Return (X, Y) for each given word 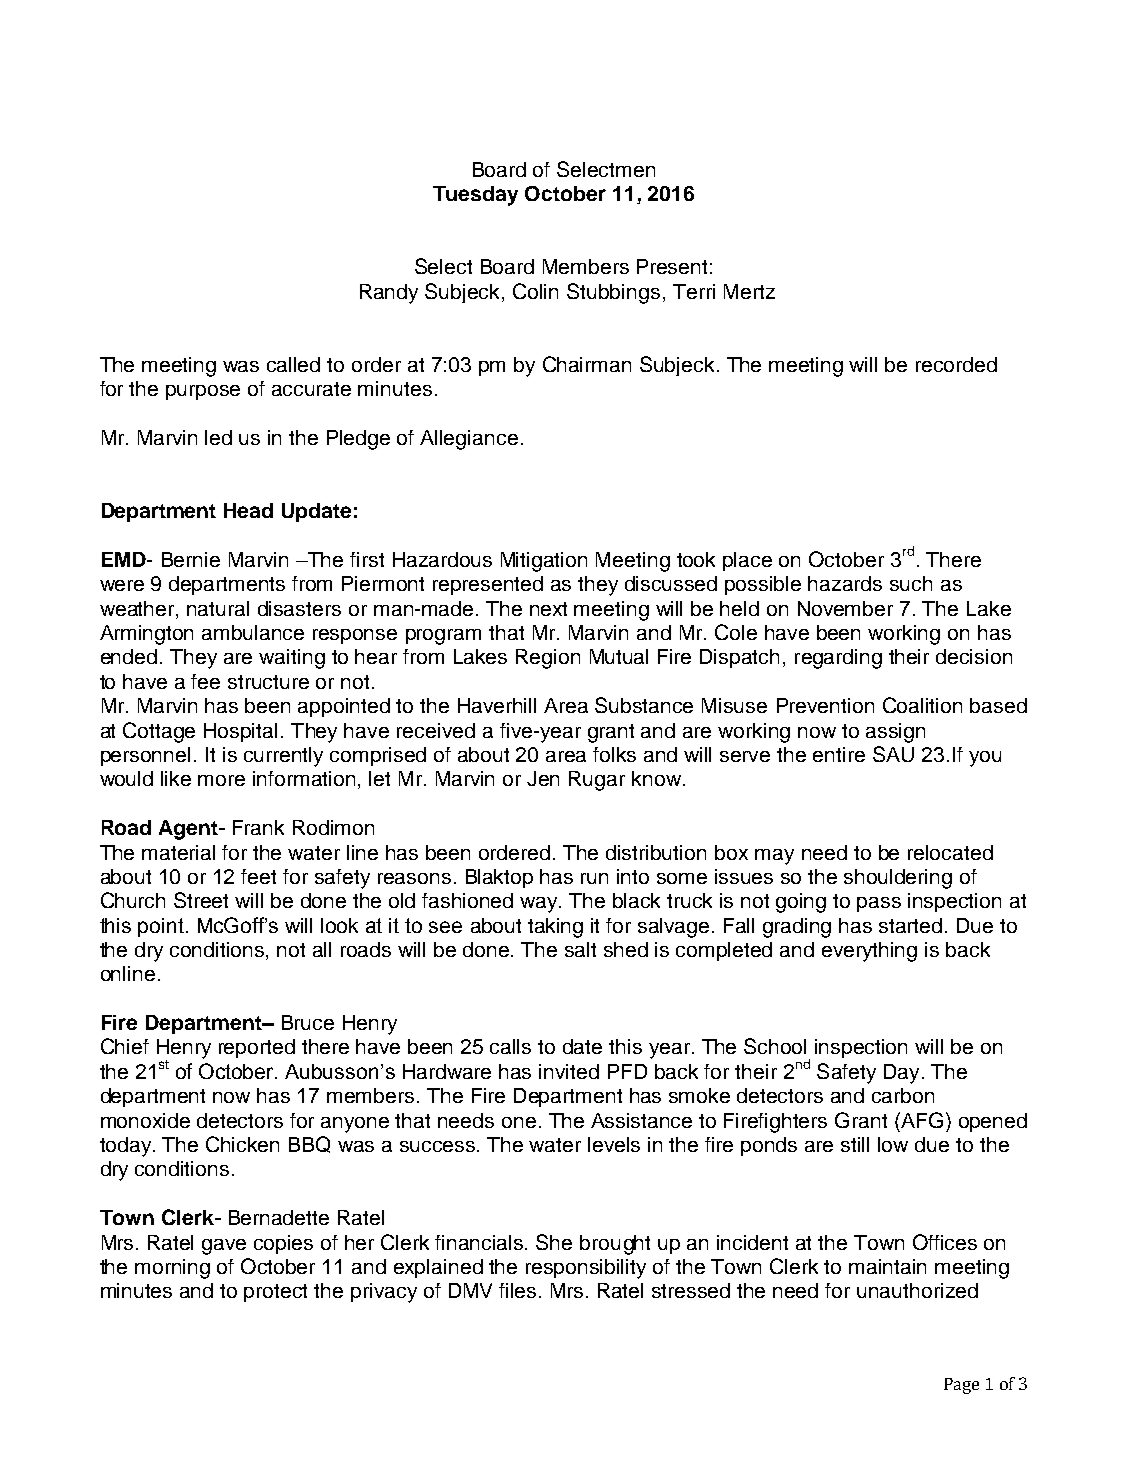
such (911, 583)
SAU (893, 754)
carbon (903, 1095)
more (221, 780)
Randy (389, 294)
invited (569, 1071)
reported (257, 1048)
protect (275, 1293)
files (517, 1290)
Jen (543, 778)
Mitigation (544, 562)
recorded (956, 364)
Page (961, 1386)
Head (248, 510)
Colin (535, 291)
